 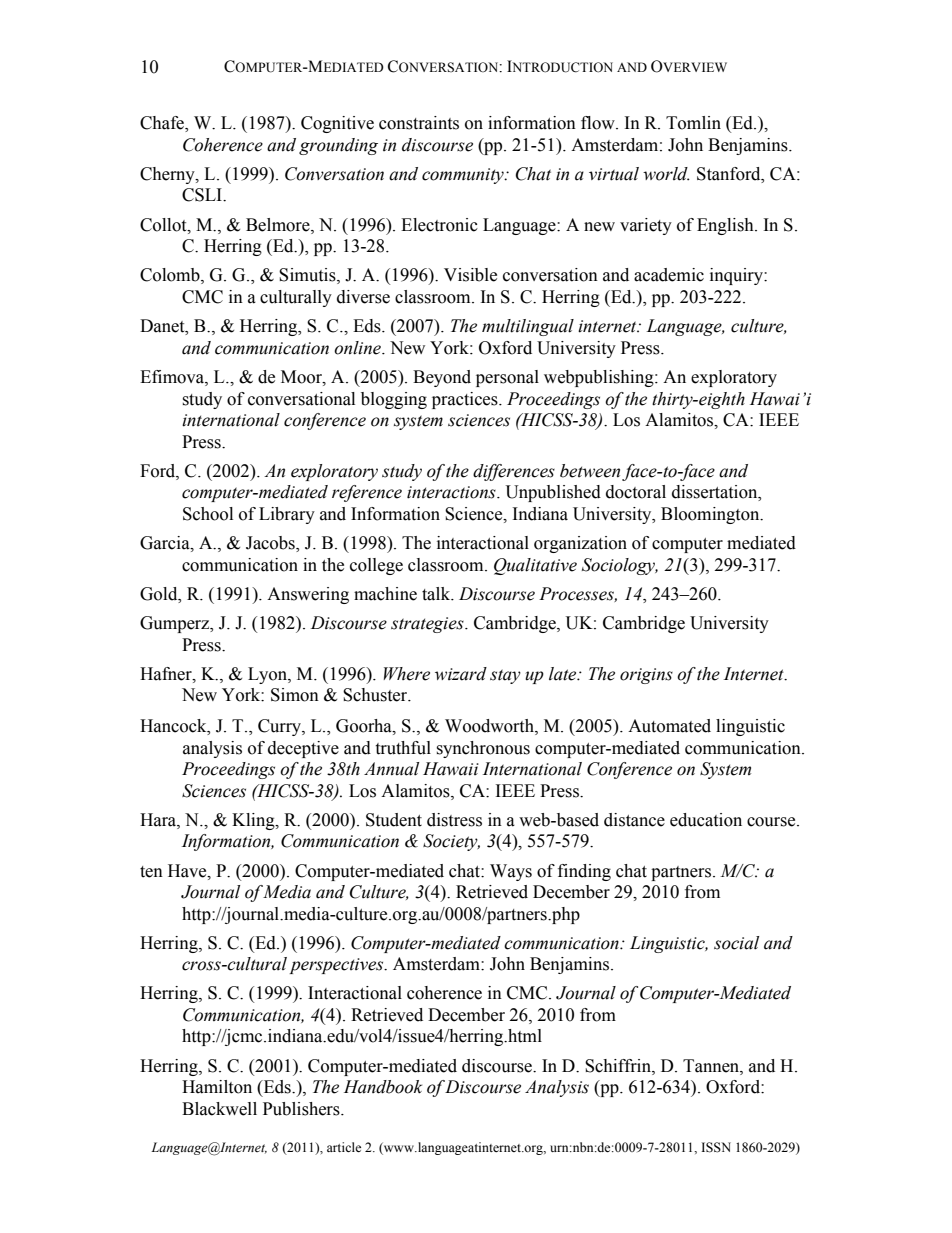 What do you see at coordinates (511, 872) in the screenshot?
I see `Ways` at bounding box center [511, 872].
